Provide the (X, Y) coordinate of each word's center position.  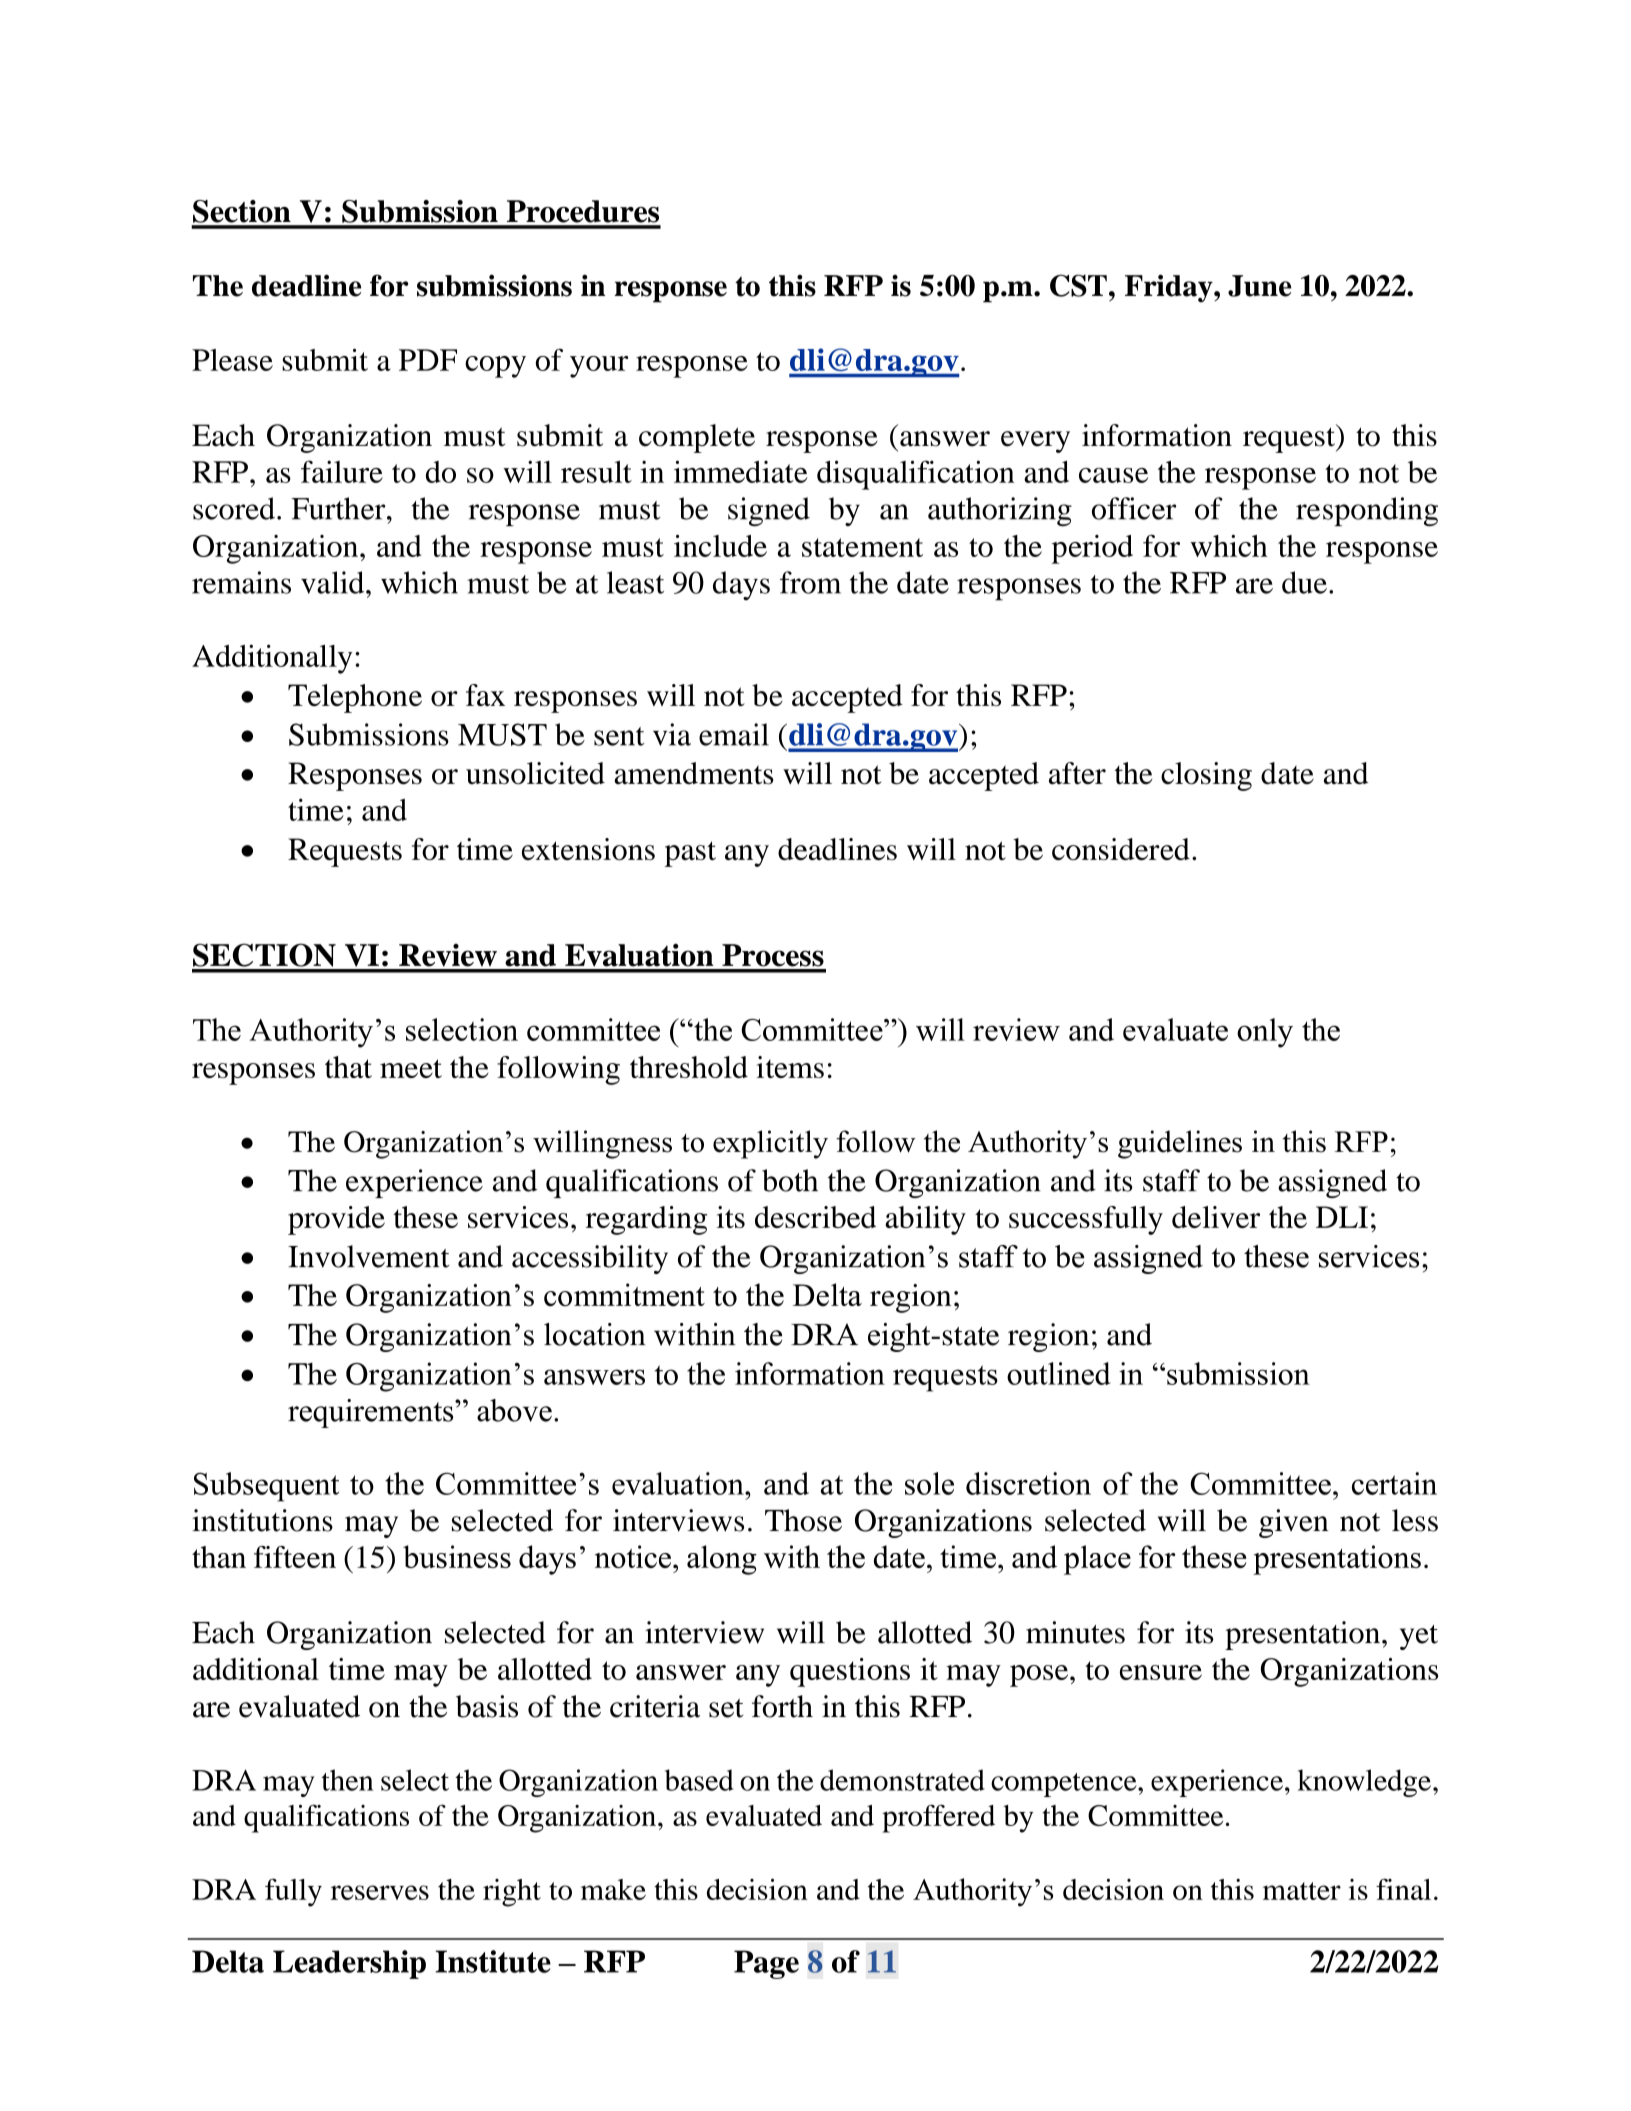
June (1259, 286)
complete (697, 438)
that (348, 1067)
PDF (428, 360)
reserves (380, 1892)
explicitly (770, 1144)
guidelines (1180, 1144)
